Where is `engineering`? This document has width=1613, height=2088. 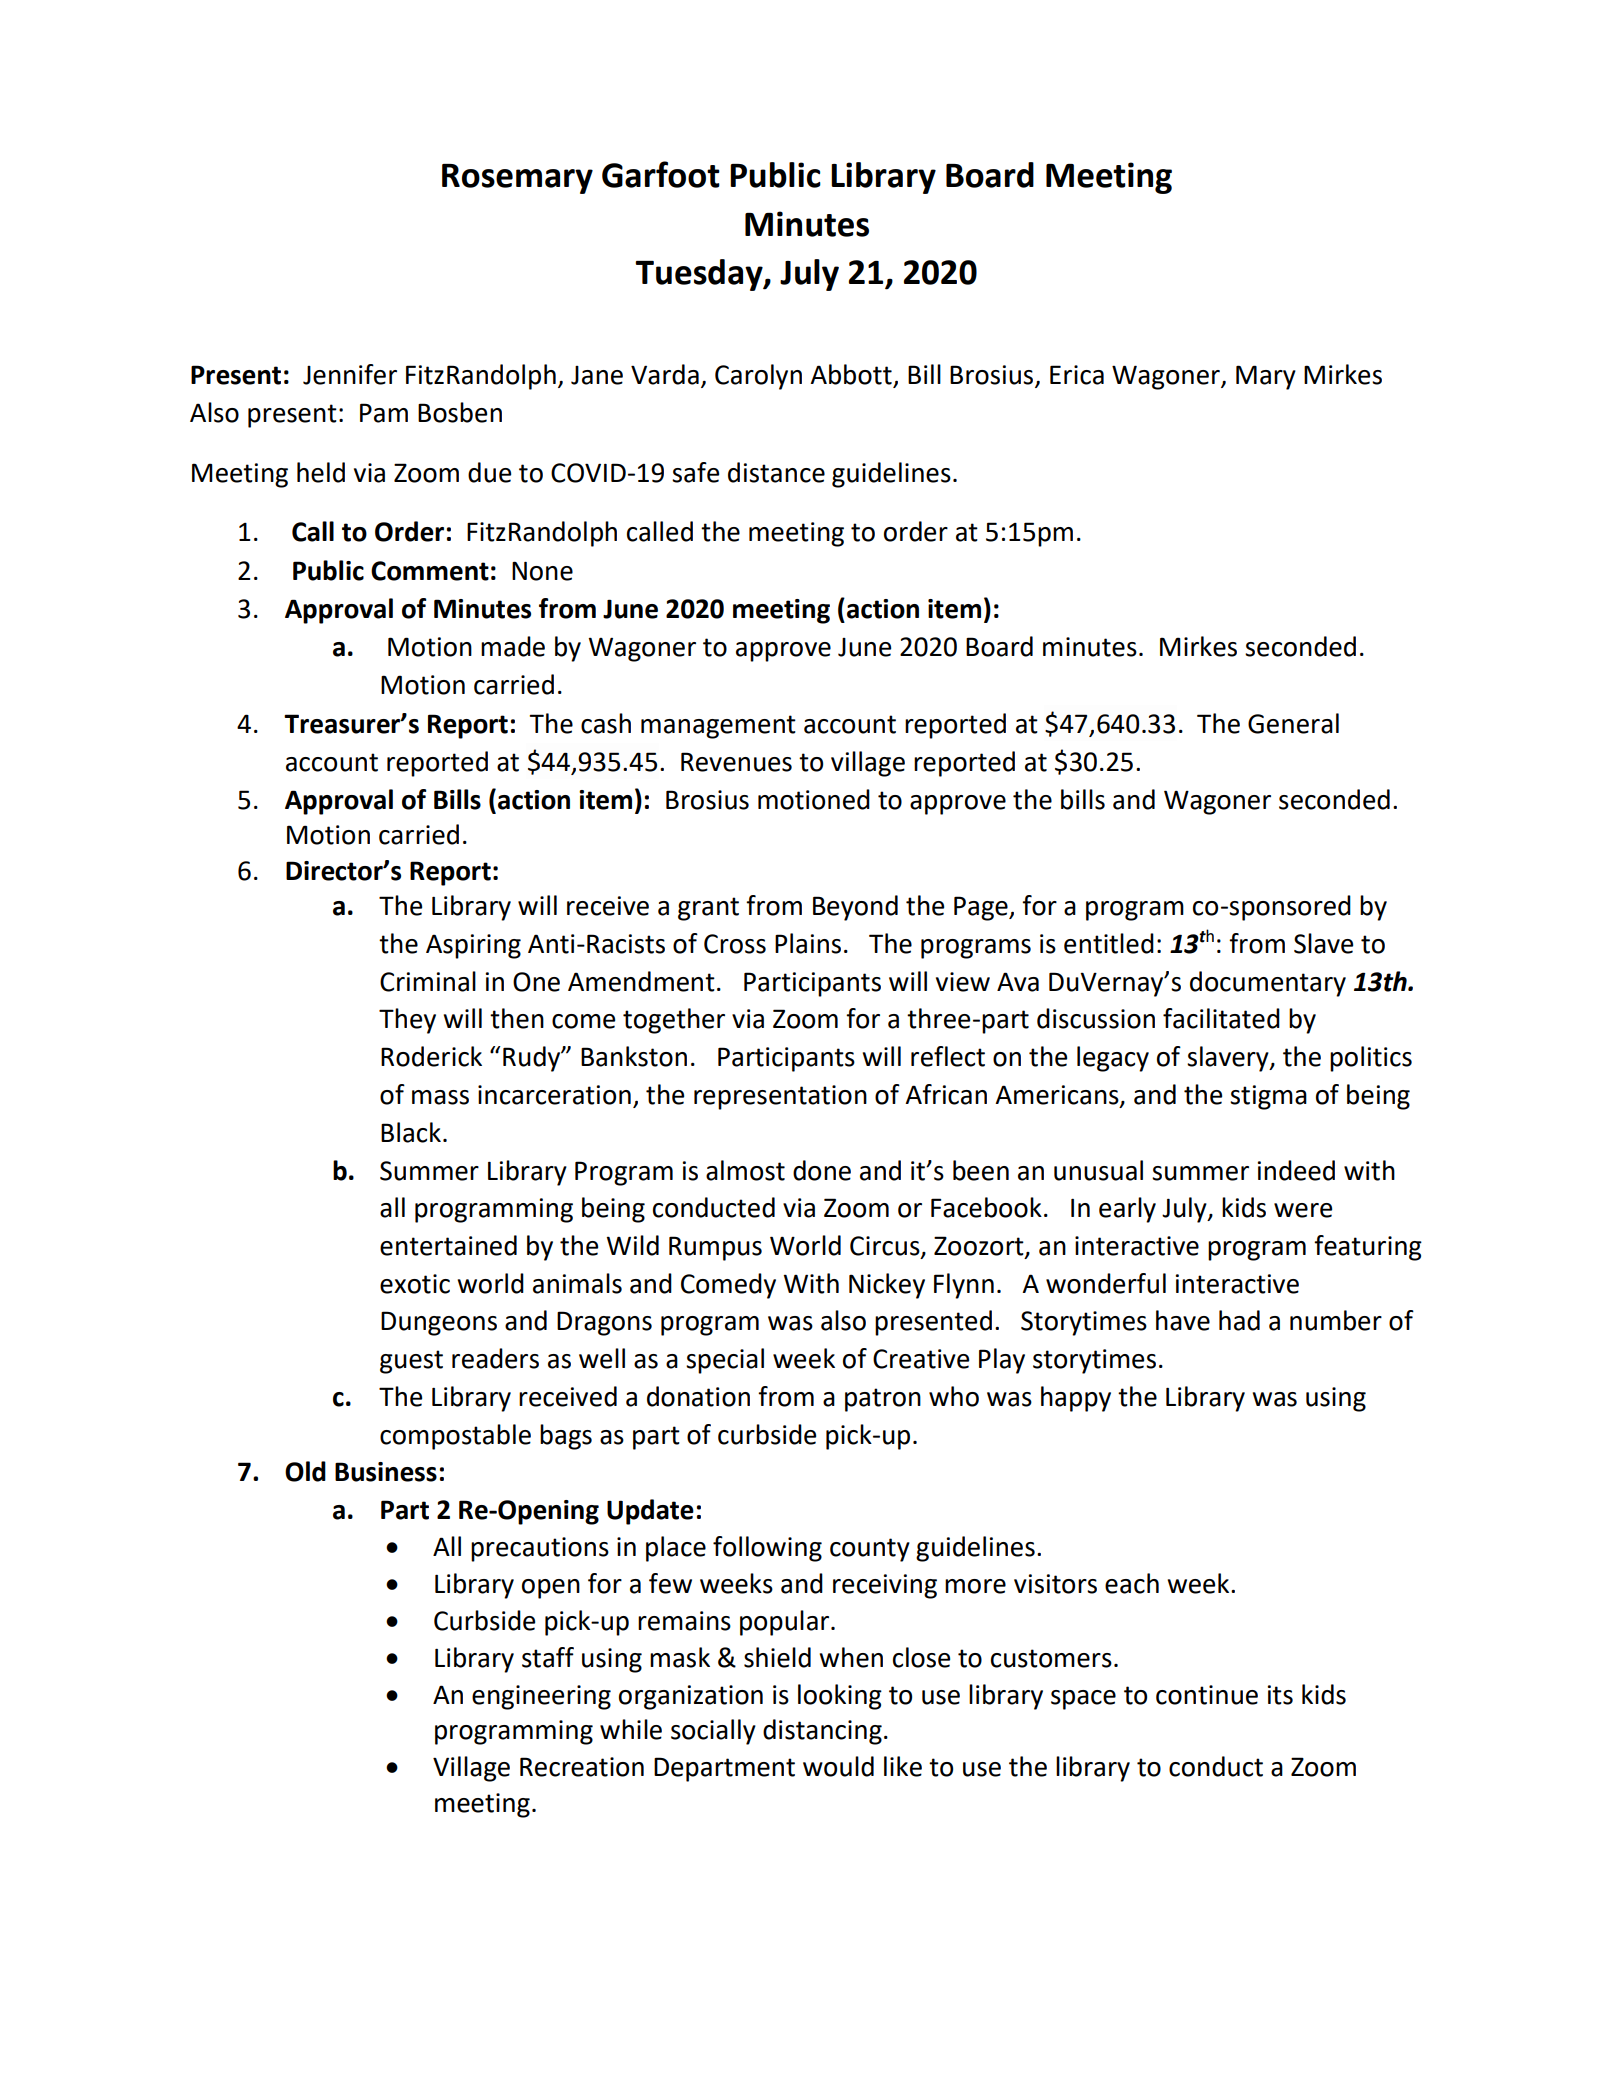
engineering is located at coordinates (541, 1697).
